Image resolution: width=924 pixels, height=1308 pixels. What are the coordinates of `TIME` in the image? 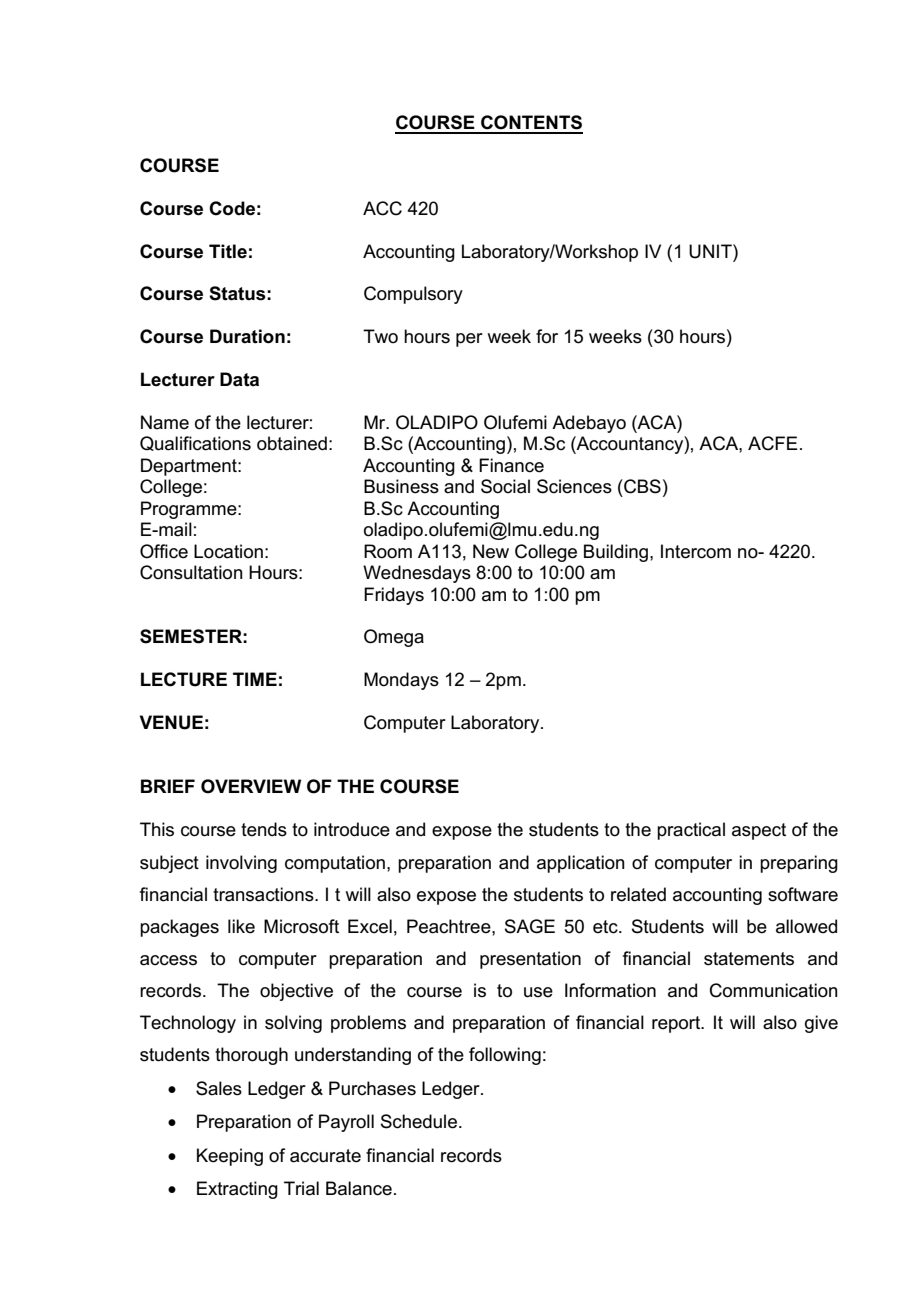 It's located at (255, 679).
